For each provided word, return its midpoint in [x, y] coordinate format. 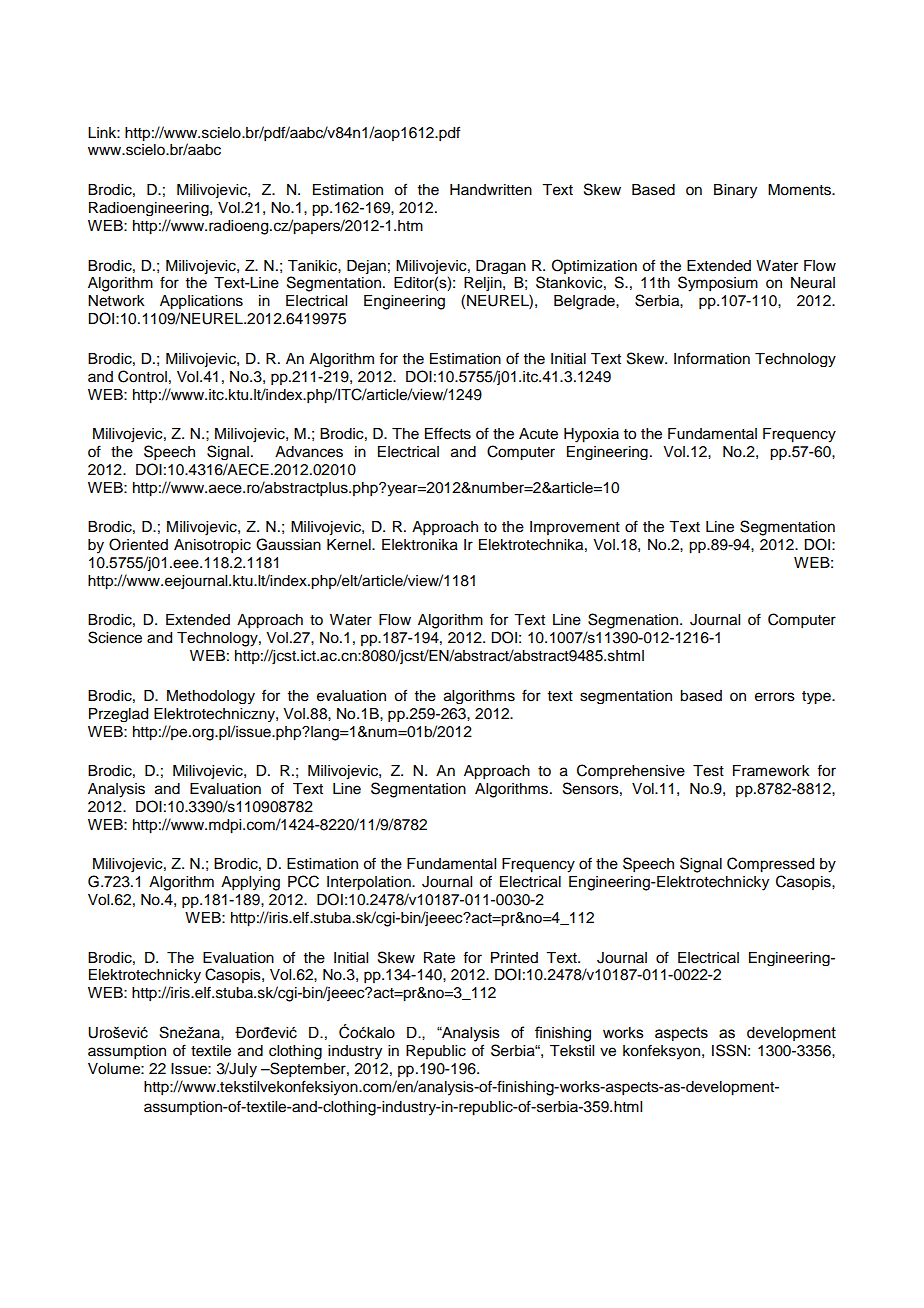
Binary [735, 191]
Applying [250, 883]
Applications [201, 302]
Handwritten [491, 190]
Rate [439, 958]
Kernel [350, 545]
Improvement [575, 528]
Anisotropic [212, 546]
